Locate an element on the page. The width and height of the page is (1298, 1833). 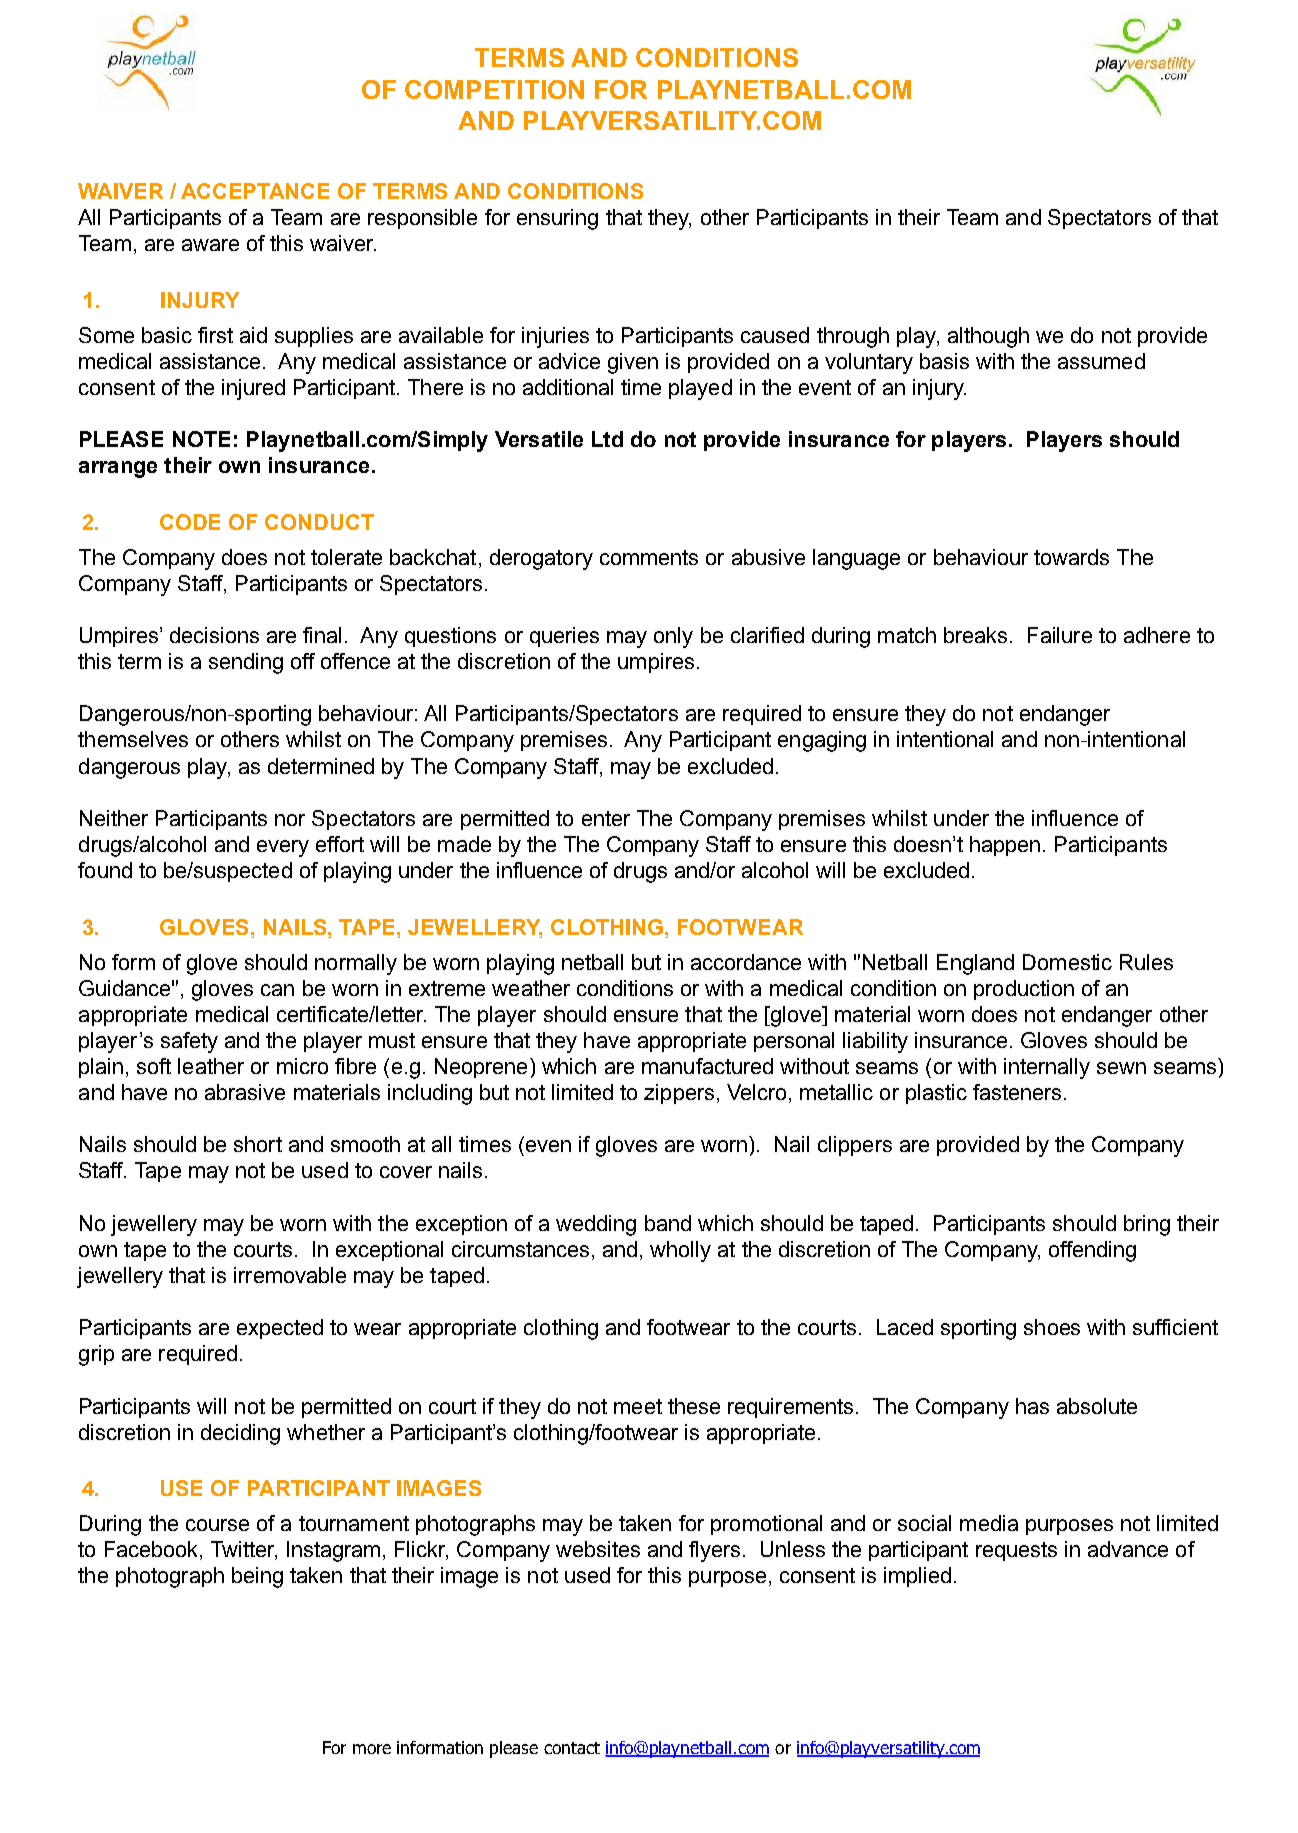
Failure is located at coordinates (1060, 635).
